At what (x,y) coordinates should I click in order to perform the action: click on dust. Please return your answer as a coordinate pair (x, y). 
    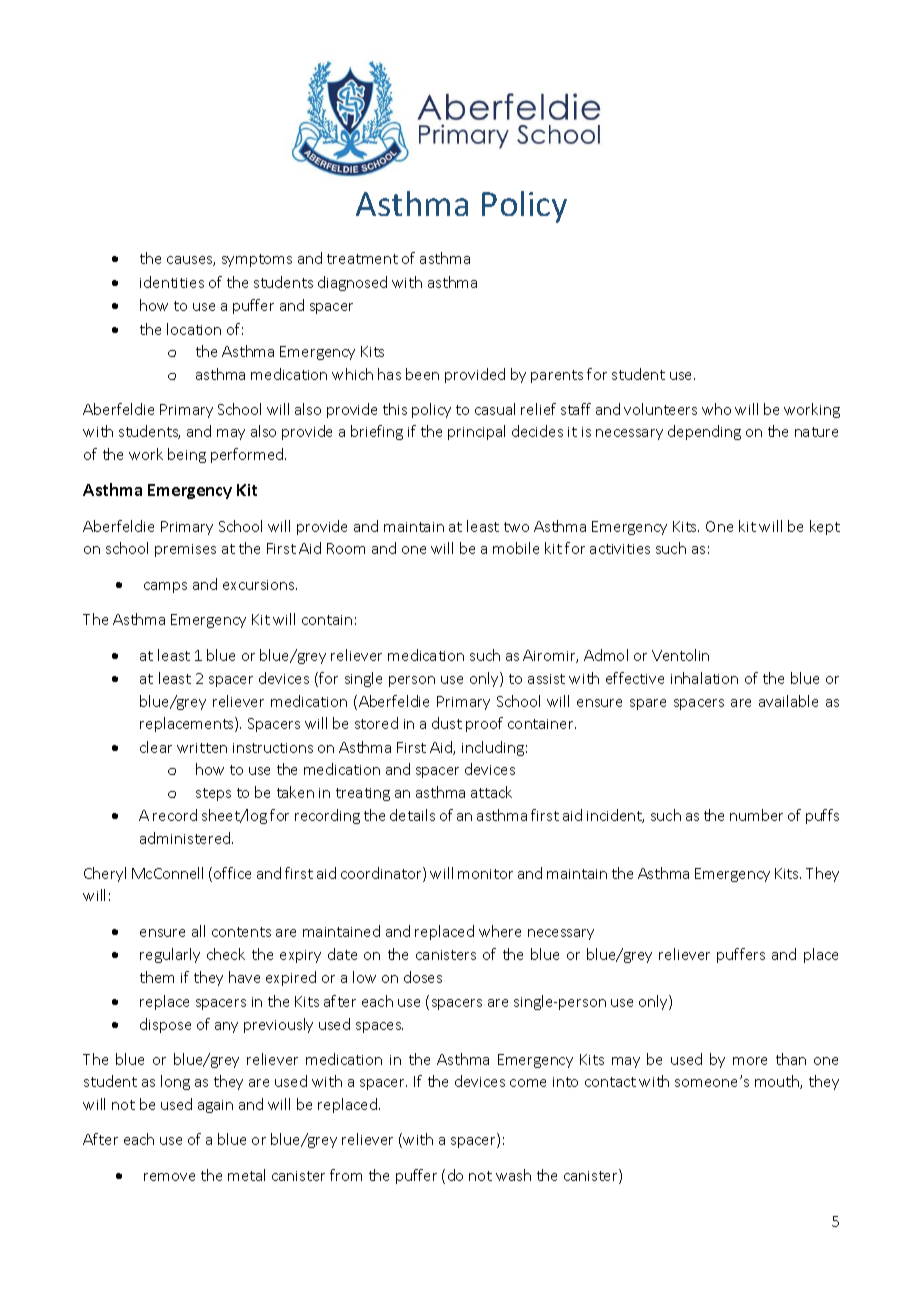
    Looking at the image, I should click on (447, 723).
